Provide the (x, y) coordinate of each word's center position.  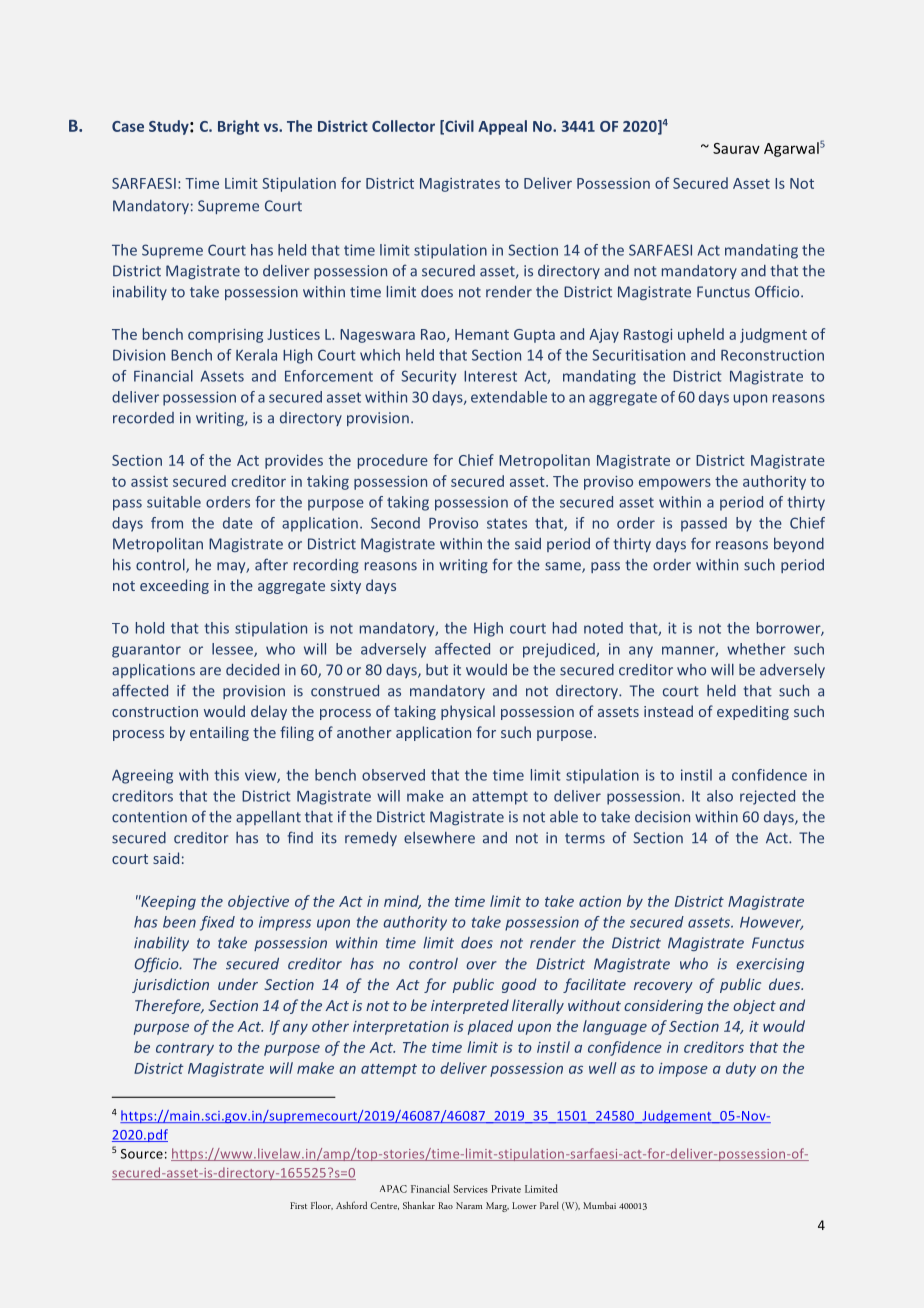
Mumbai (599, 1205)
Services (470, 1189)
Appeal (502, 127)
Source (142, 1154)
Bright (238, 127)
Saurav (736, 148)
